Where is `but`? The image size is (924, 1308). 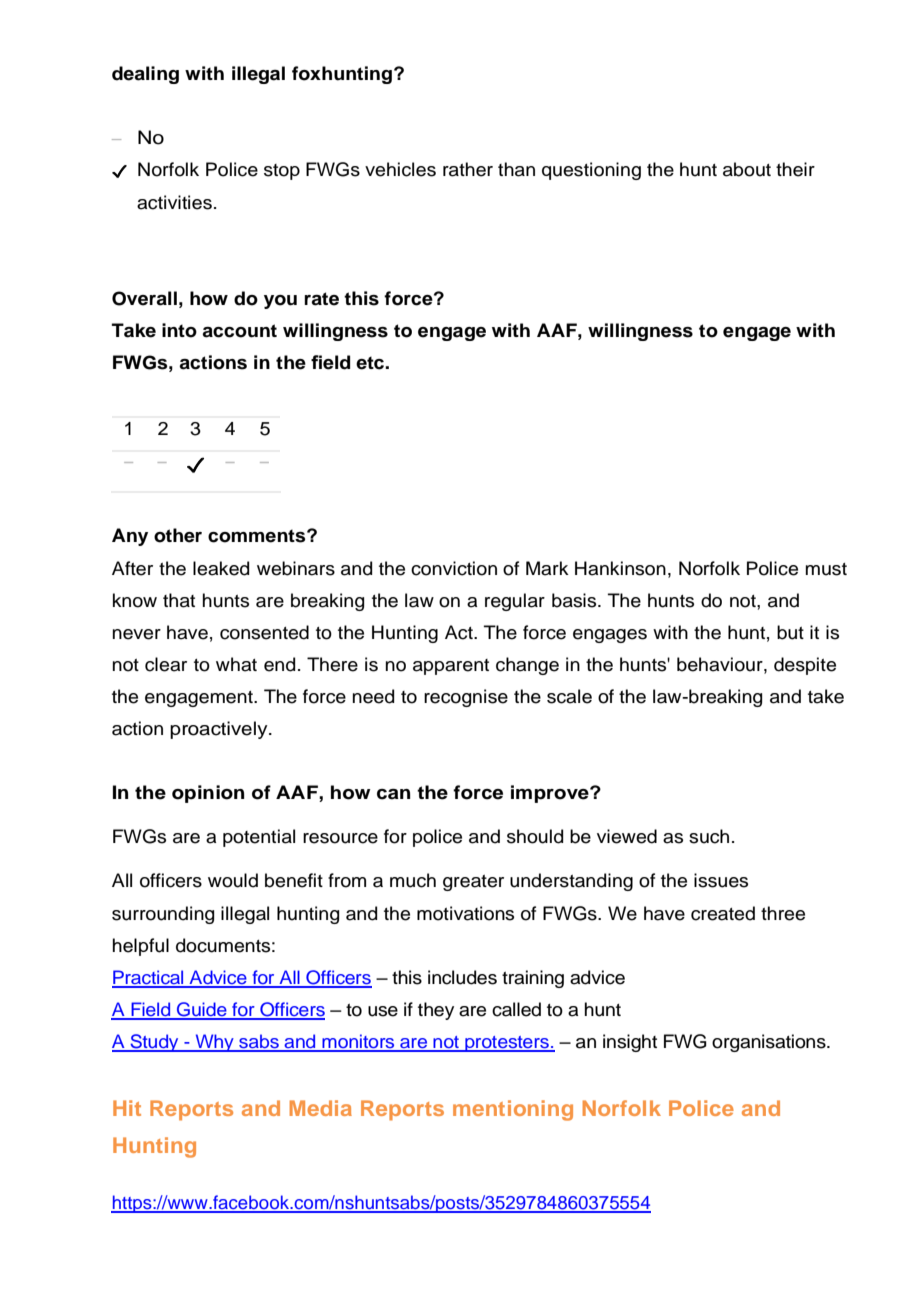 but is located at coordinates (790, 632).
